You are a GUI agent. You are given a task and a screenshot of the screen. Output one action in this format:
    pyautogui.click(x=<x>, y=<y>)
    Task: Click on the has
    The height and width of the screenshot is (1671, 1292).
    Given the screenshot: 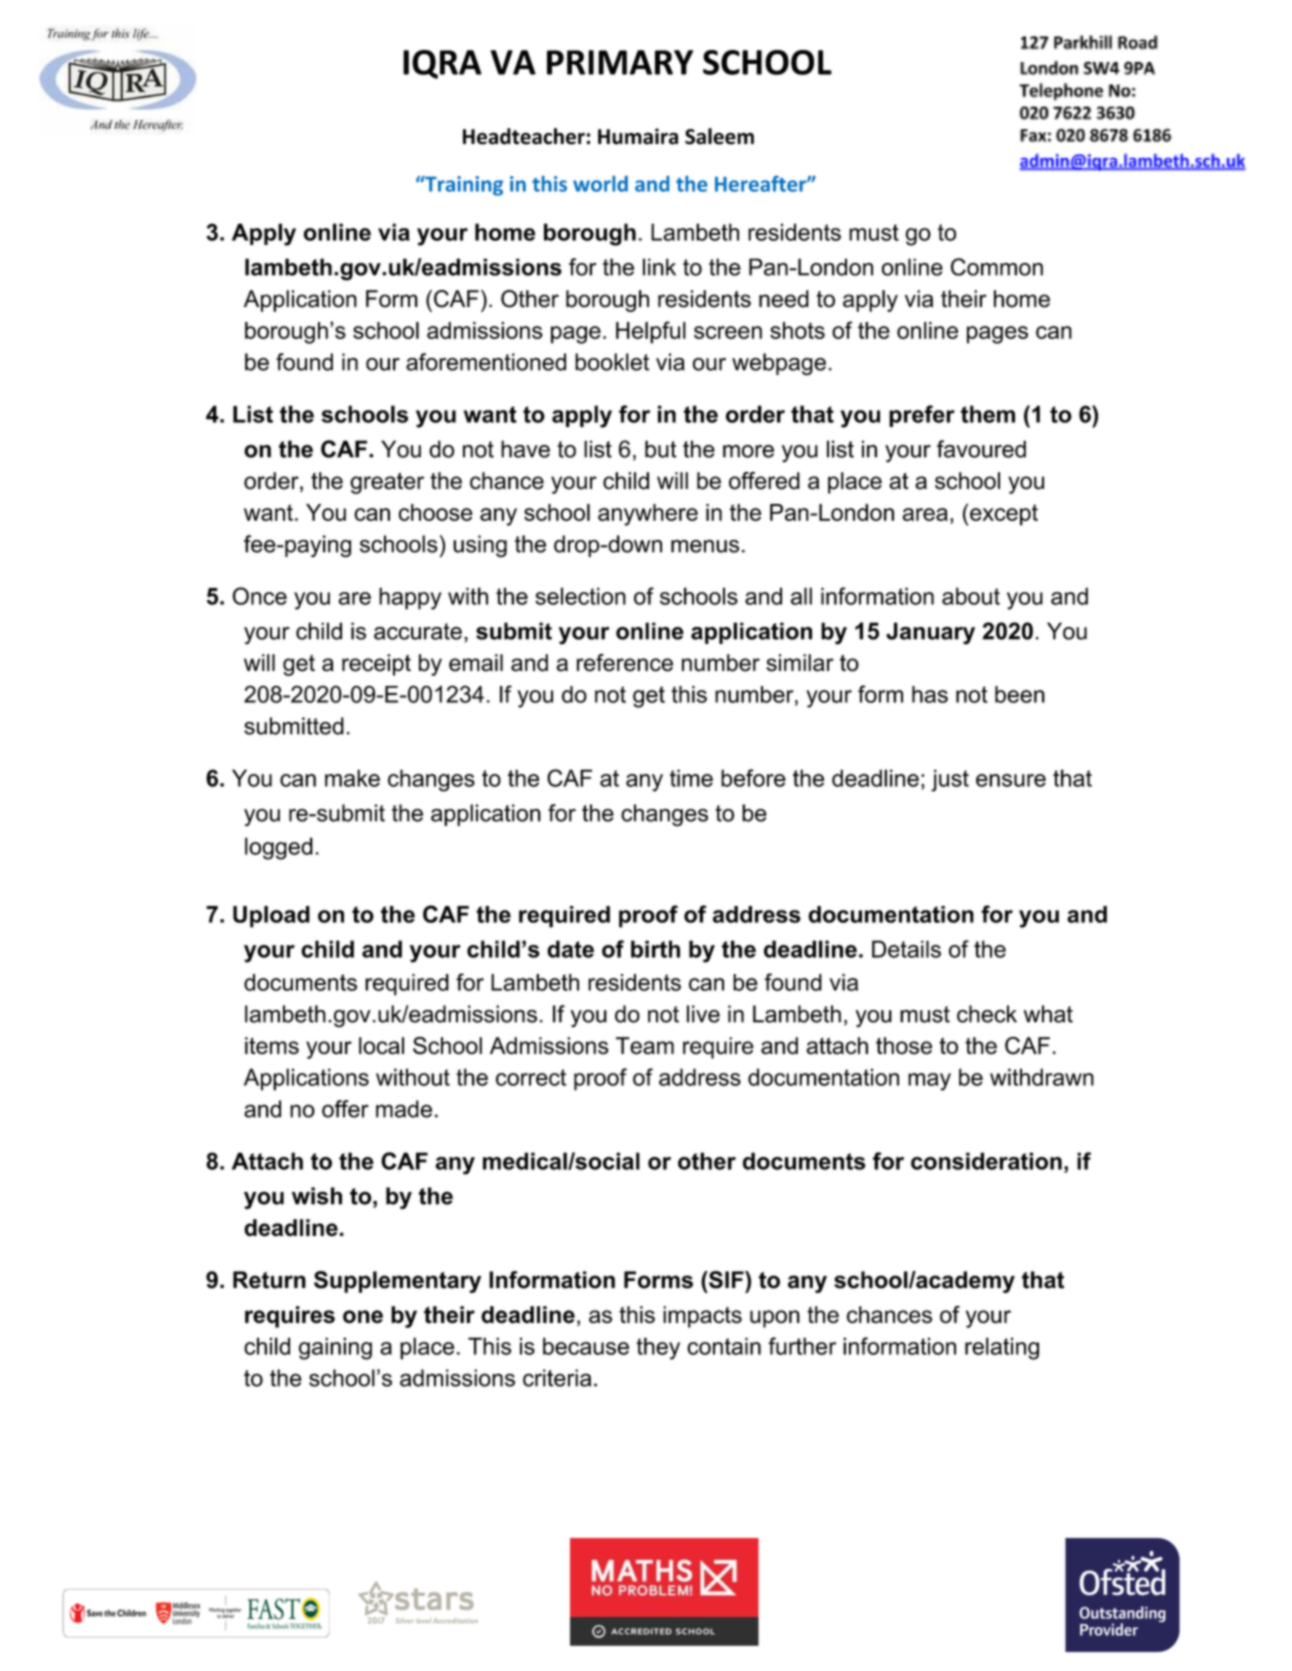 What is the action you would take?
    pyautogui.click(x=930, y=694)
